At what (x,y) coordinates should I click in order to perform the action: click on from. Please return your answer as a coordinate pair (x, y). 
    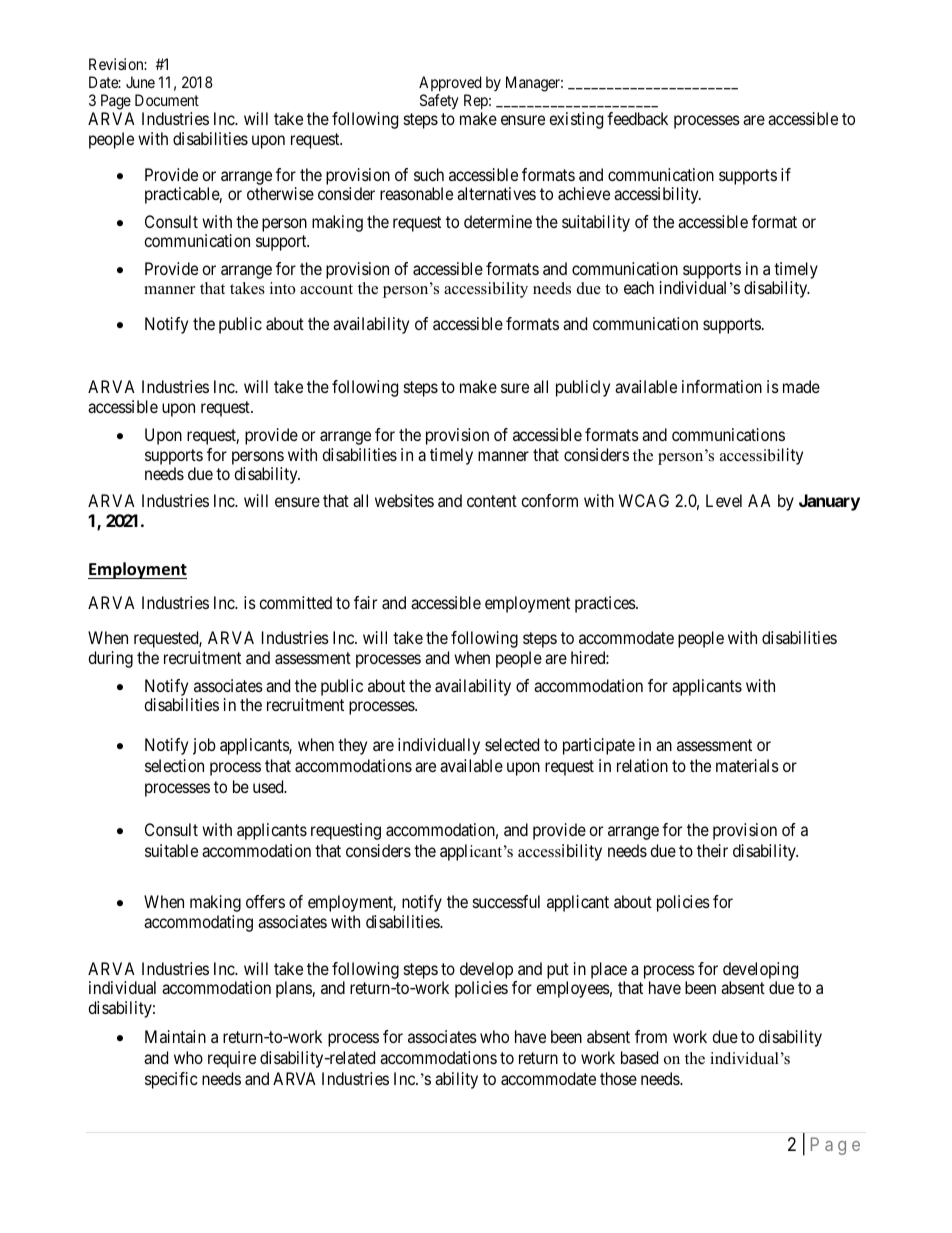
    Looking at the image, I should click on (651, 1036).
